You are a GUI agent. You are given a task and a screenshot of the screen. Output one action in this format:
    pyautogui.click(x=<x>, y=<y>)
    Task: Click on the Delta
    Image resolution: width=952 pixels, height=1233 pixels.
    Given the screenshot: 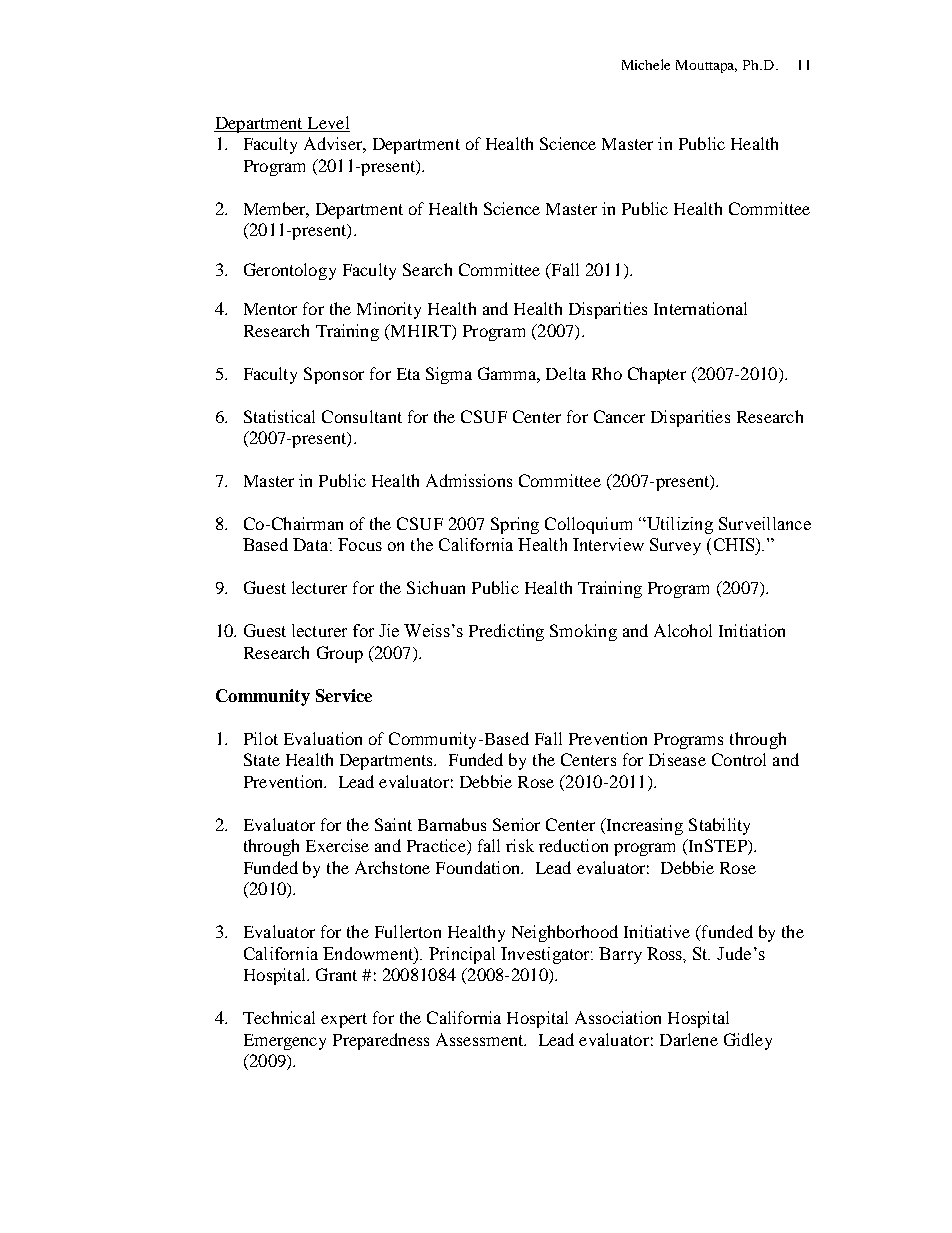 What is the action you would take?
    pyautogui.click(x=566, y=373)
